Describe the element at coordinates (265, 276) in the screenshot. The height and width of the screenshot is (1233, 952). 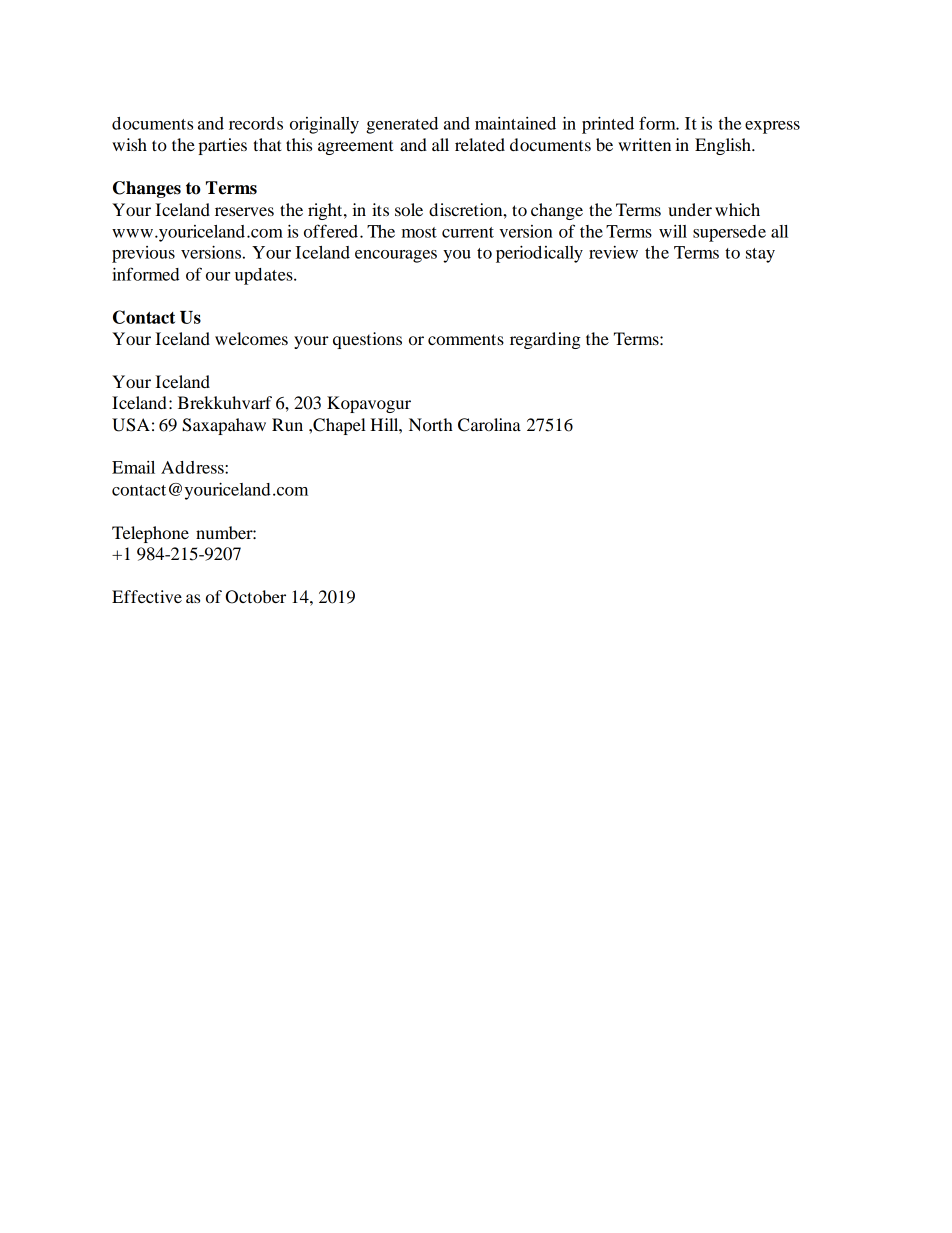
I see `updates` at that location.
